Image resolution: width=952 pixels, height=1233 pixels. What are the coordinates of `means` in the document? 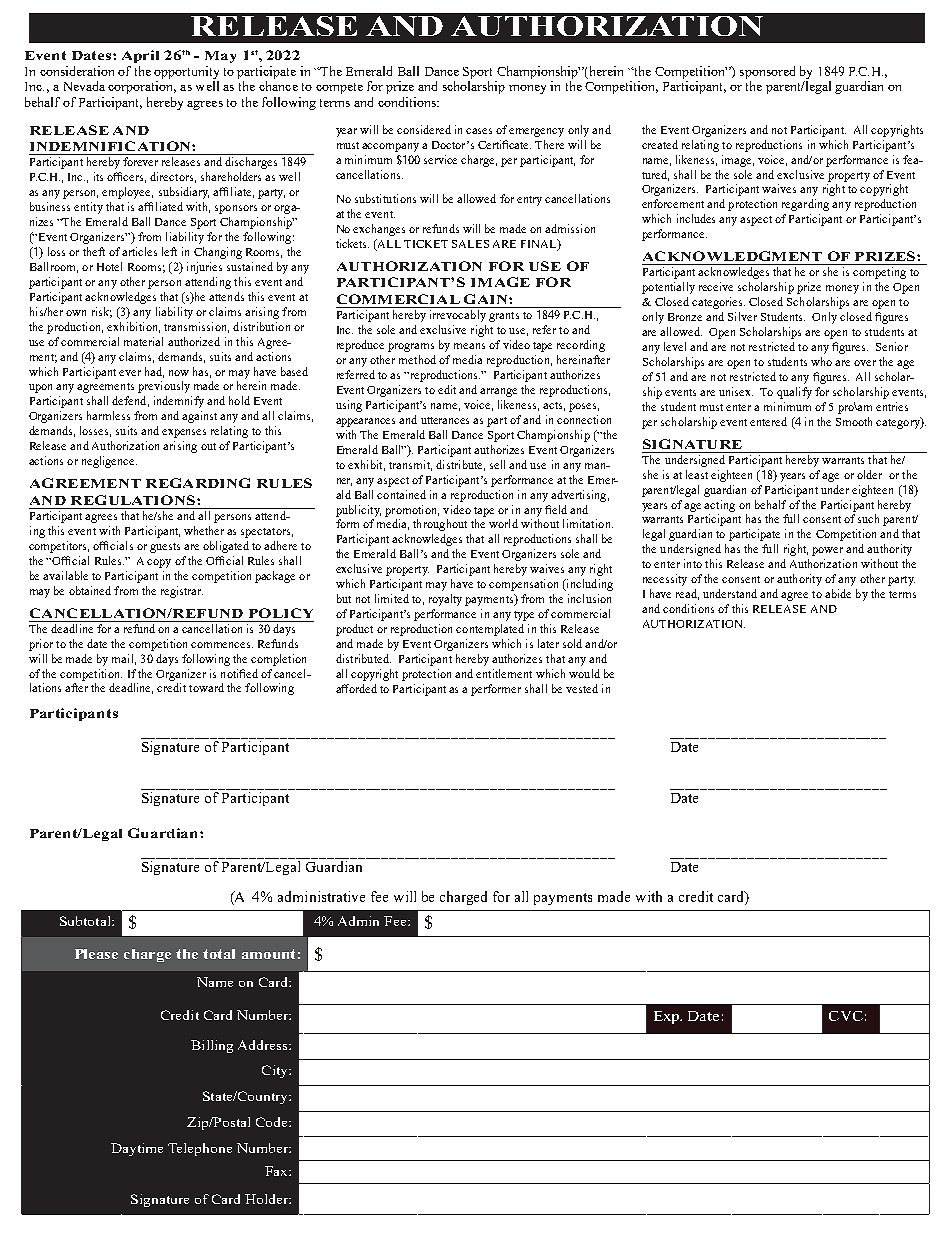 It's located at (469, 346).
